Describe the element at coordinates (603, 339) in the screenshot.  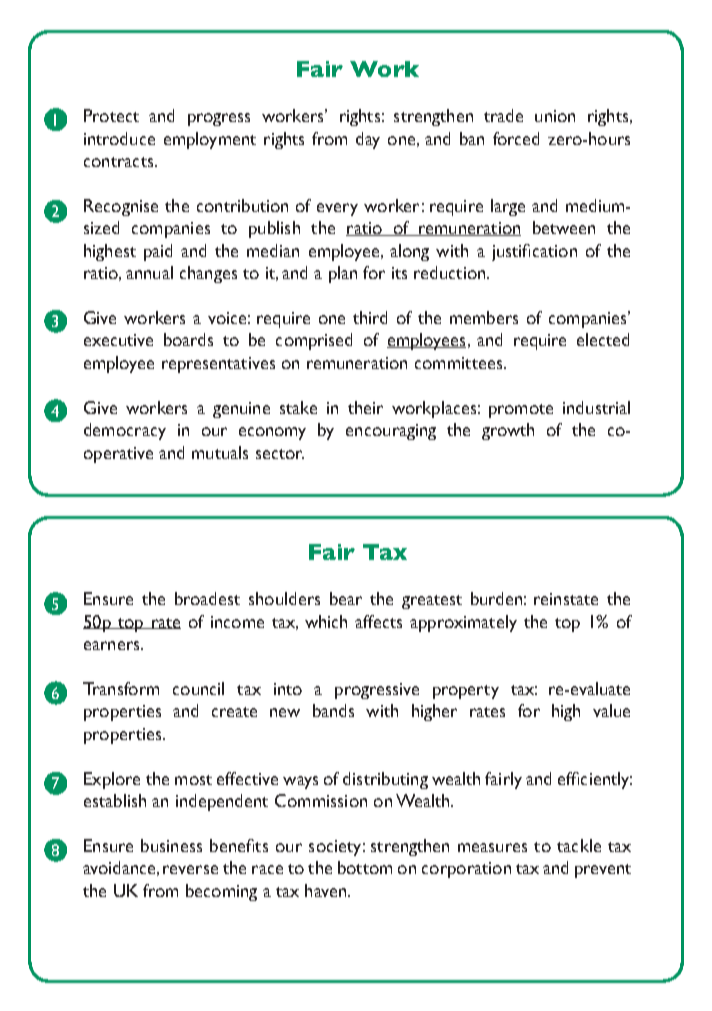
I see `elected` at that location.
